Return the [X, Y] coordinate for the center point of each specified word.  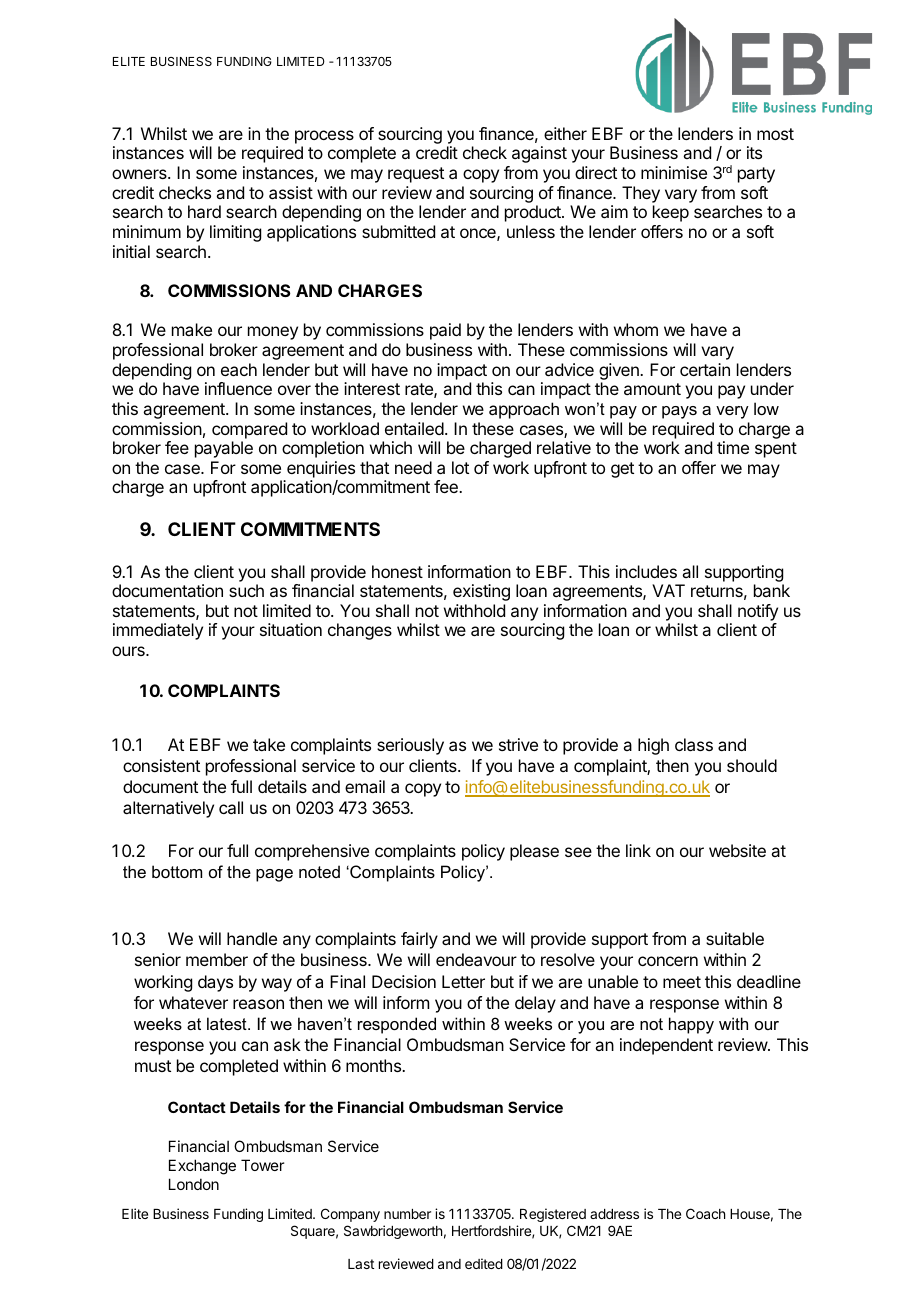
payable [224, 449]
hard [204, 211]
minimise [674, 172]
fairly [419, 940]
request [416, 175]
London [194, 1184]
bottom [177, 871]
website [737, 850]
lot [460, 467]
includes [646, 571]
